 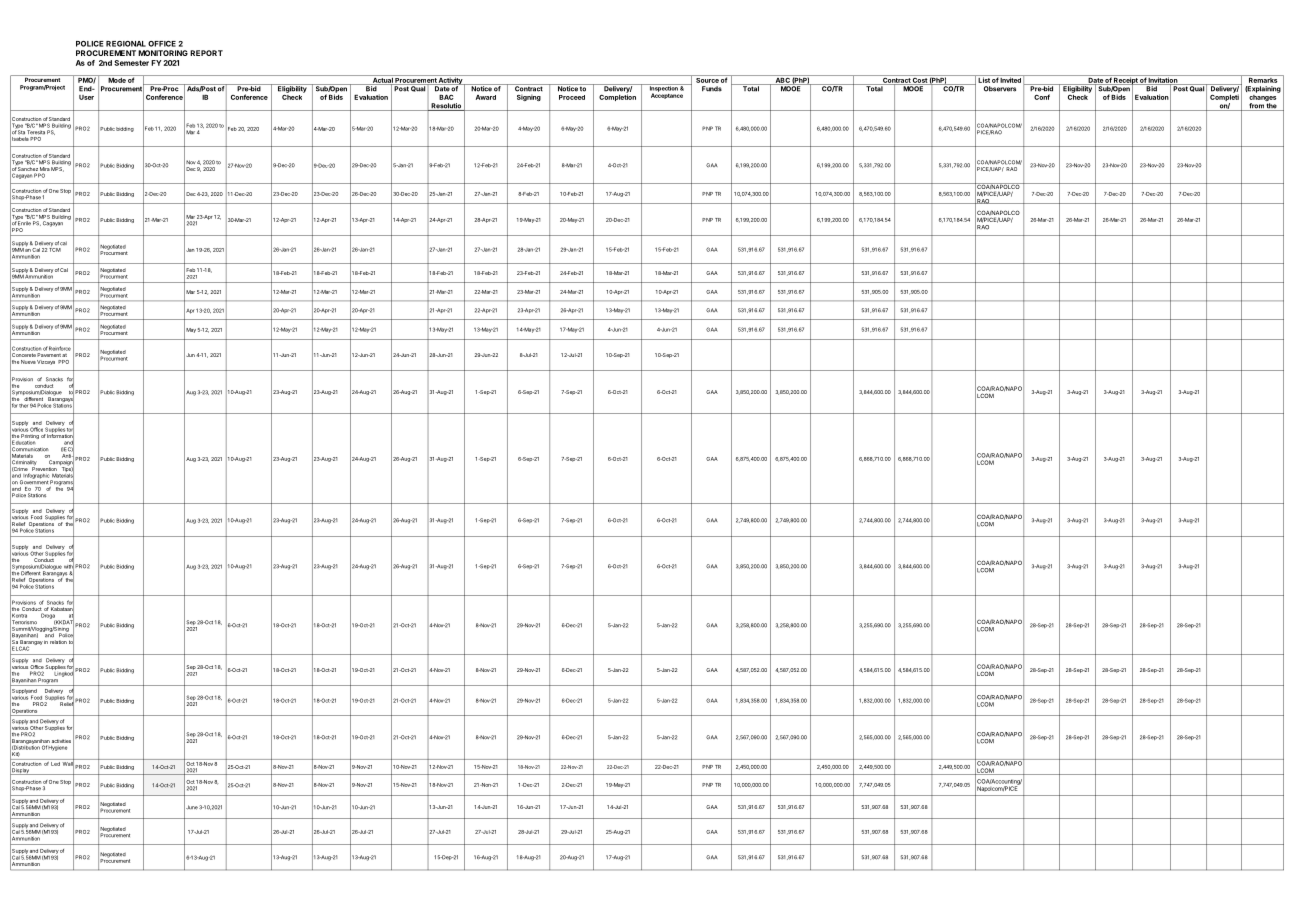 What do you see at coordinates (68, 763) in the screenshot?
I see `Wall` at bounding box center [68, 763].
